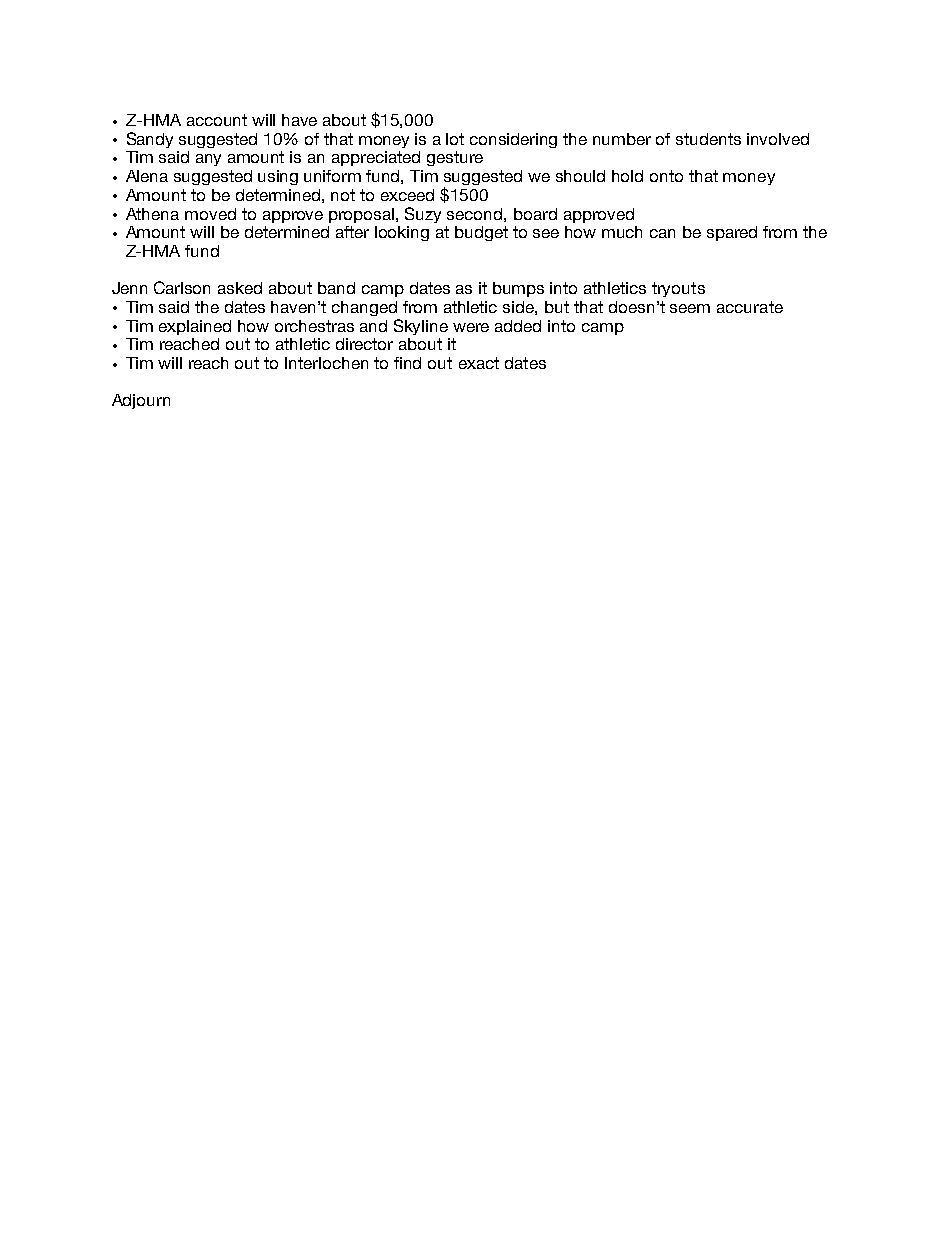 The width and height of the image is (952, 1233). I want to click on students, so click(708, 139).
